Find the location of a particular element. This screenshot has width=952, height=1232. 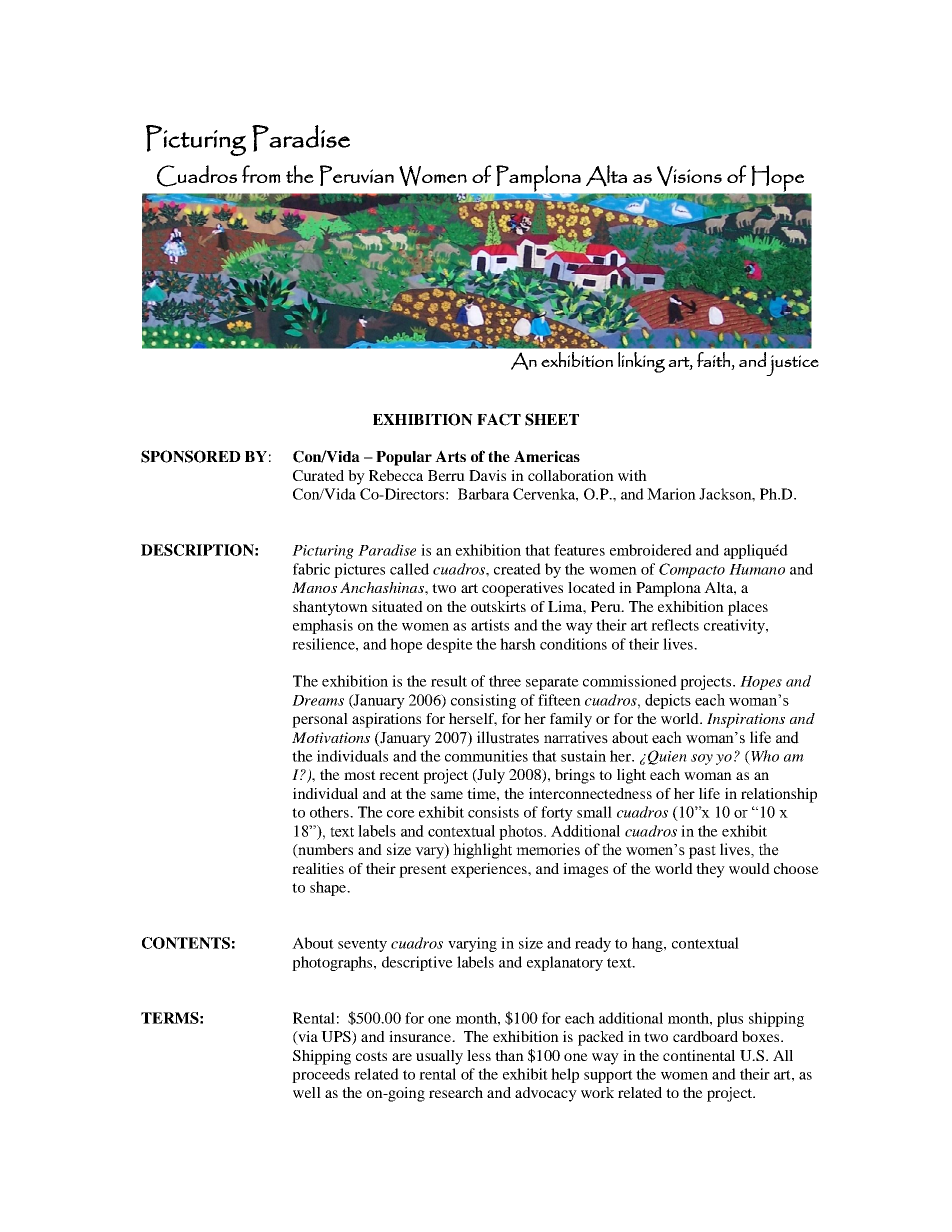

from is located at coordinates (261, 174).
